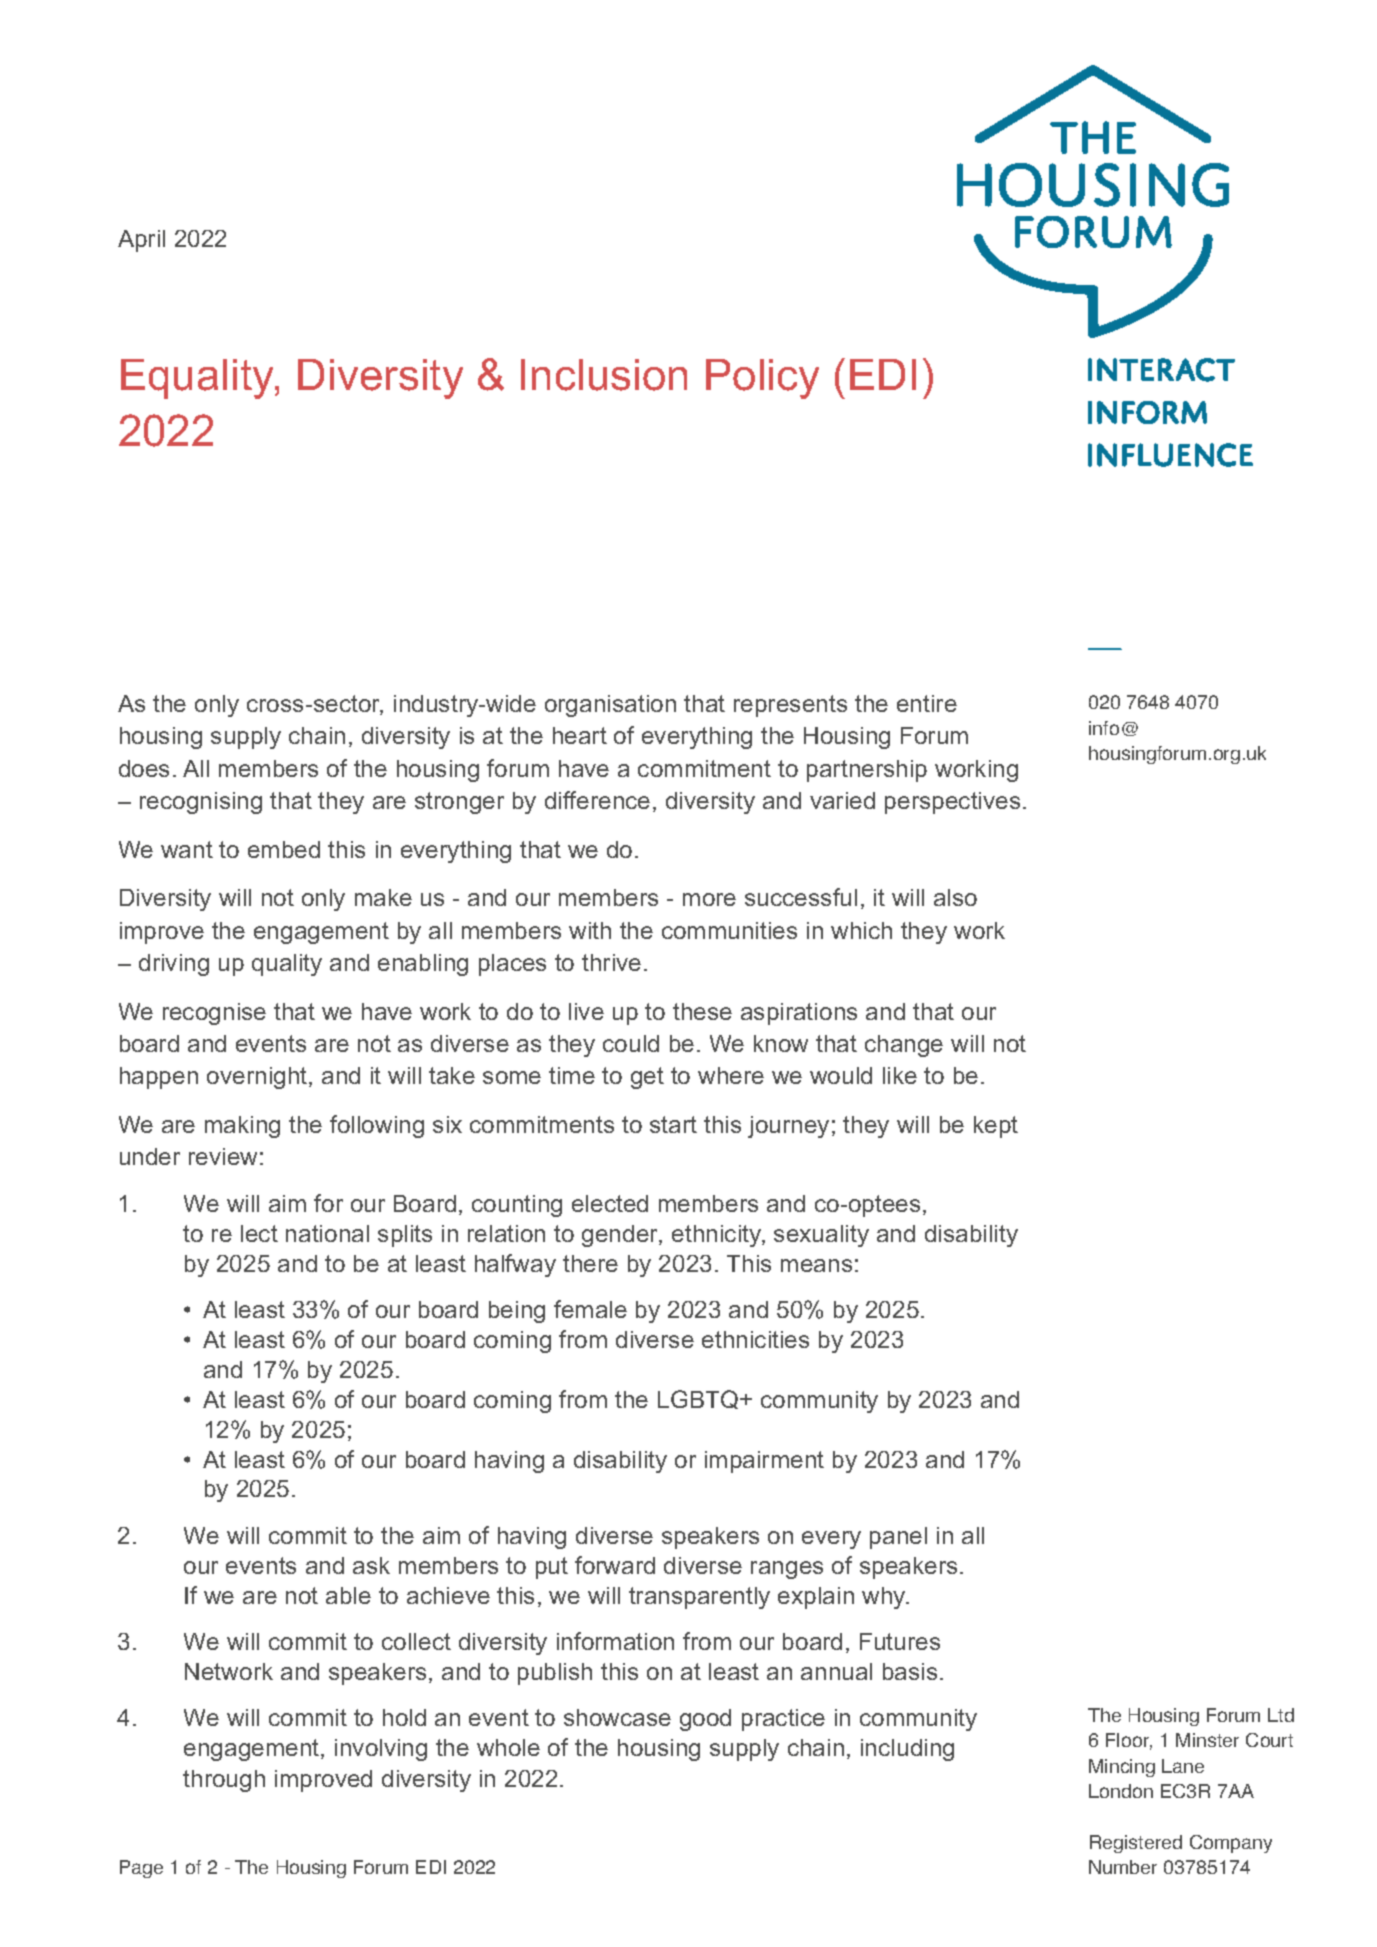 The image size is (1377, 1947). Describe the element at coordinates (604, 375) in the screenshot. I see `Inclusion` at that location.
